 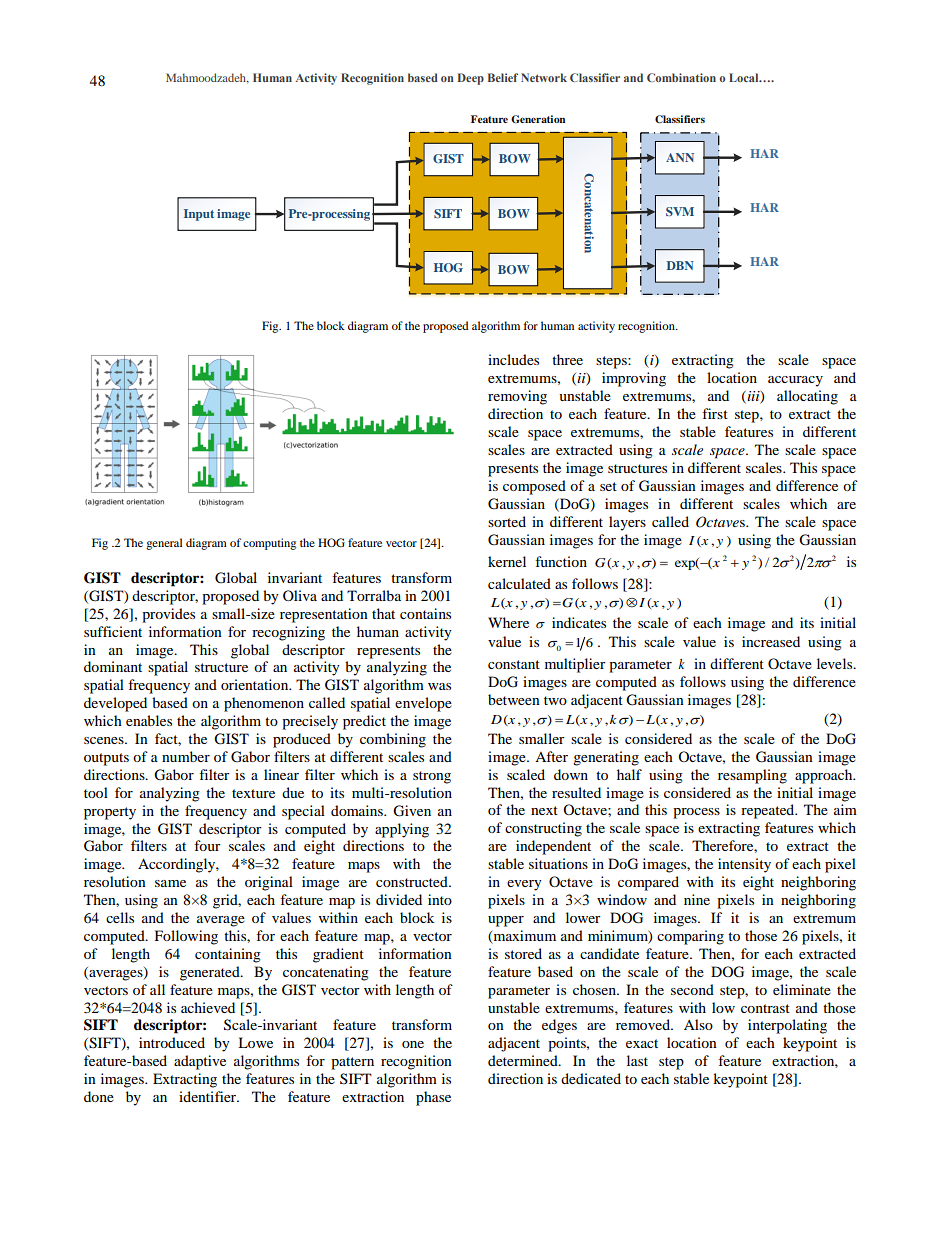 I want to click on Given, so click(x=412, y=811).
